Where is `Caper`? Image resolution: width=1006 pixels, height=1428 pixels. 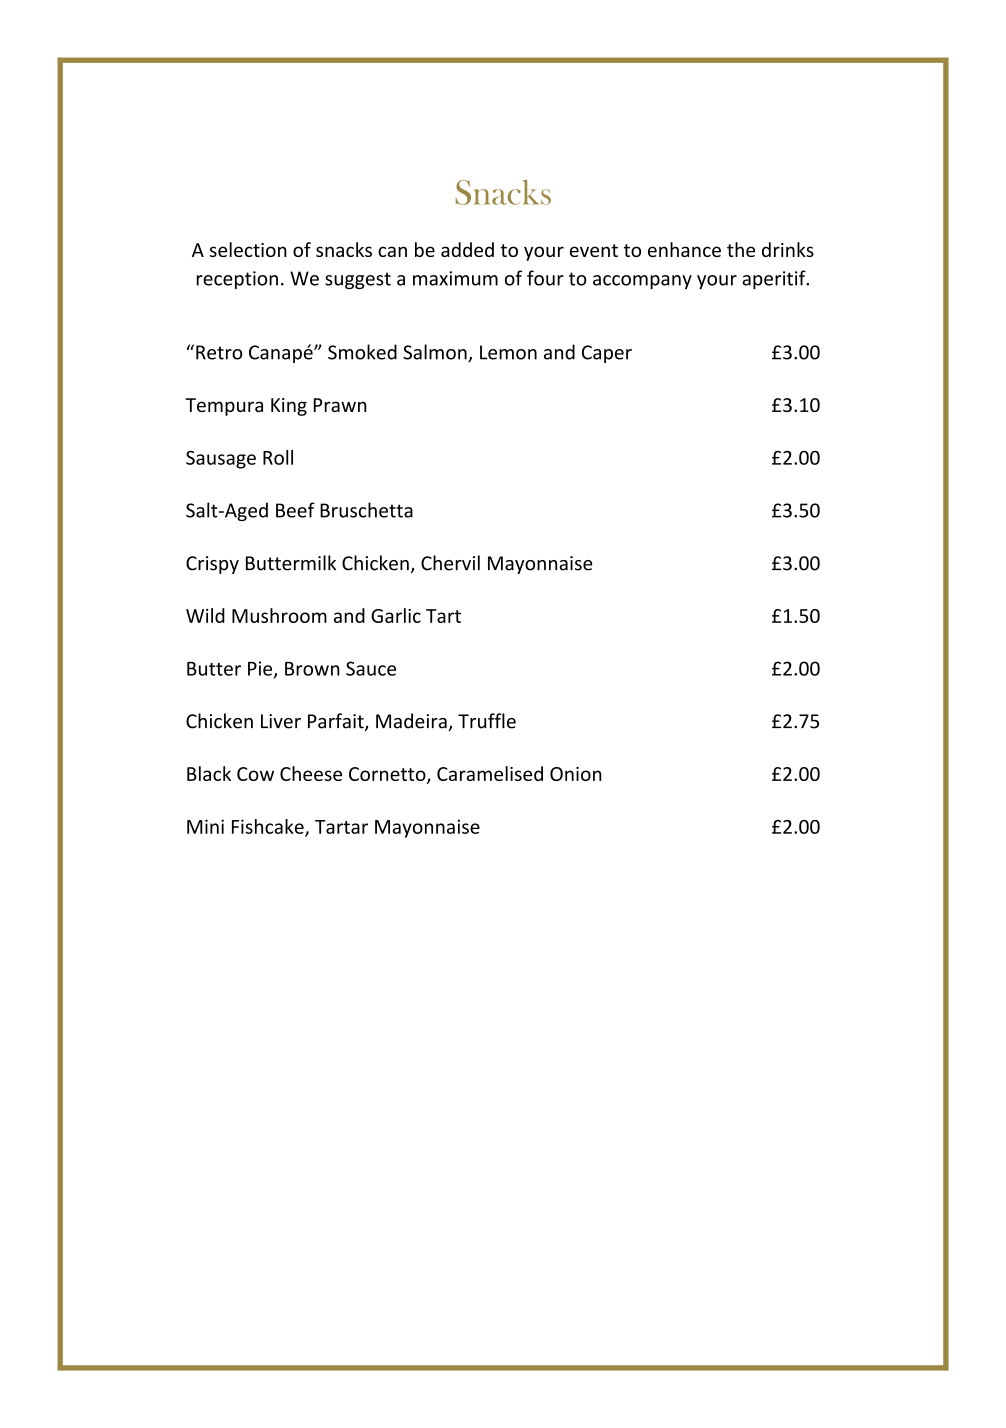 Caper is located at coordinates (607, 354).
